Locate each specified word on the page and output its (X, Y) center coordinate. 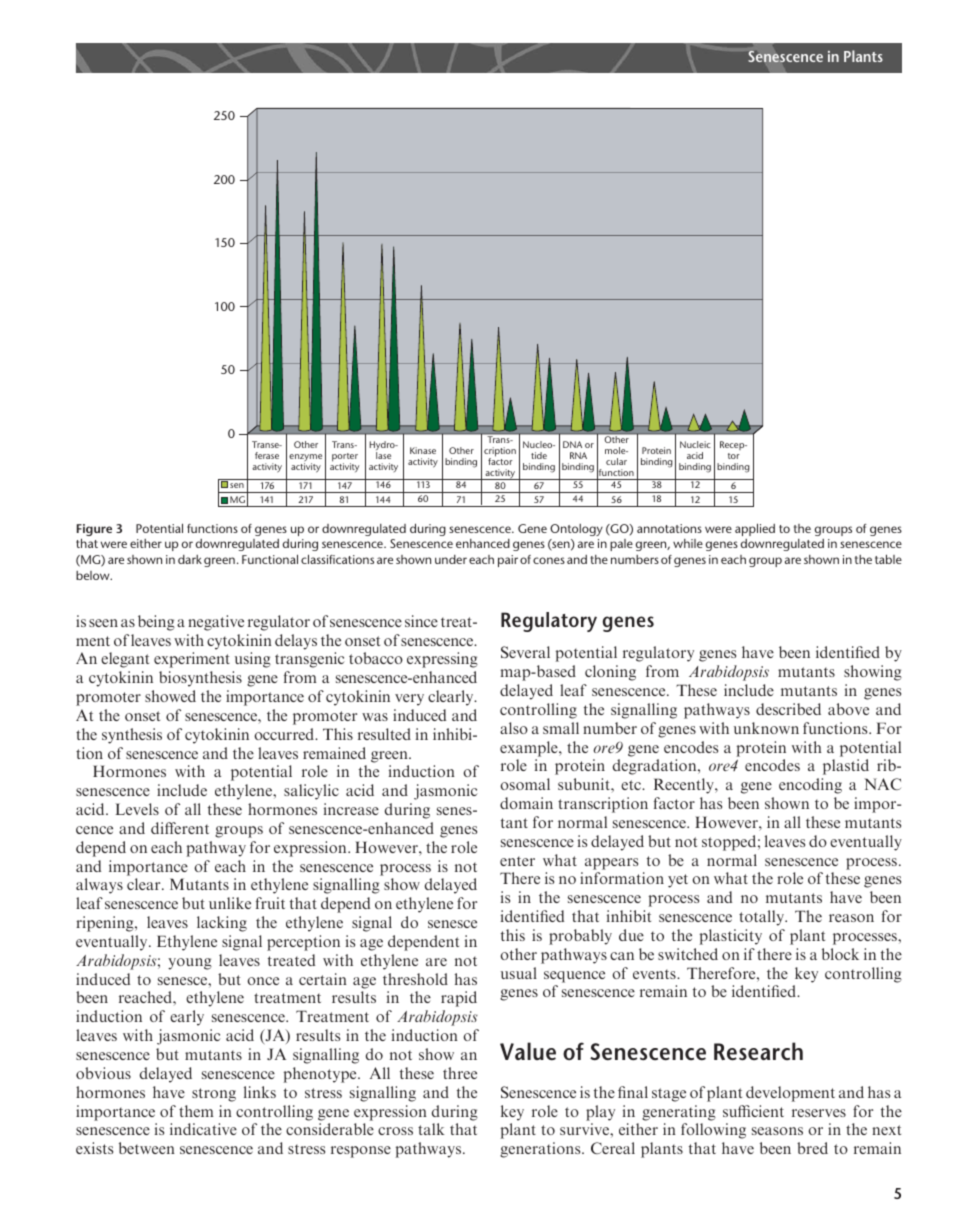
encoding (810, 786)
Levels (137, 809)
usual (519, 973)
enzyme (305, 459)
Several (525, 652)
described (788, 709)
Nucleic (695, 444)
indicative (203, 1129)
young (190, 964)
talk (431, 1129)
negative (216, 623)
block (840, 954)
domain (526, 803)
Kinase (423, 450)
